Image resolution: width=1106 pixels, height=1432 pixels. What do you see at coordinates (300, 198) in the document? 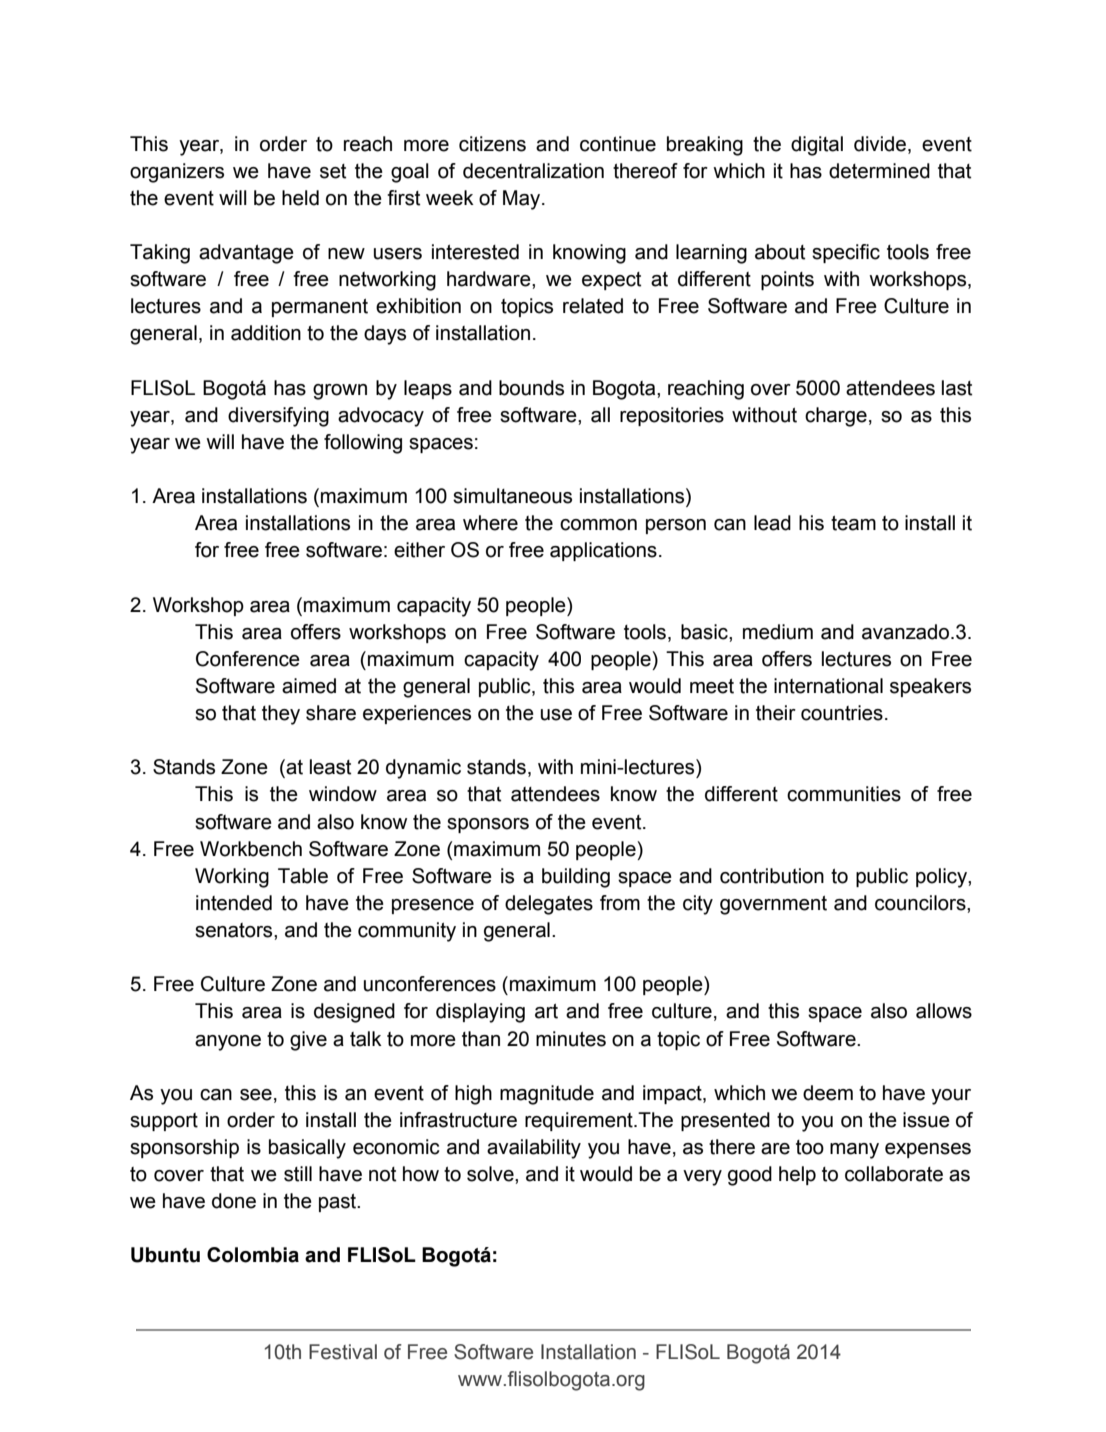
I see `held` at bounding box center [300, 198].
